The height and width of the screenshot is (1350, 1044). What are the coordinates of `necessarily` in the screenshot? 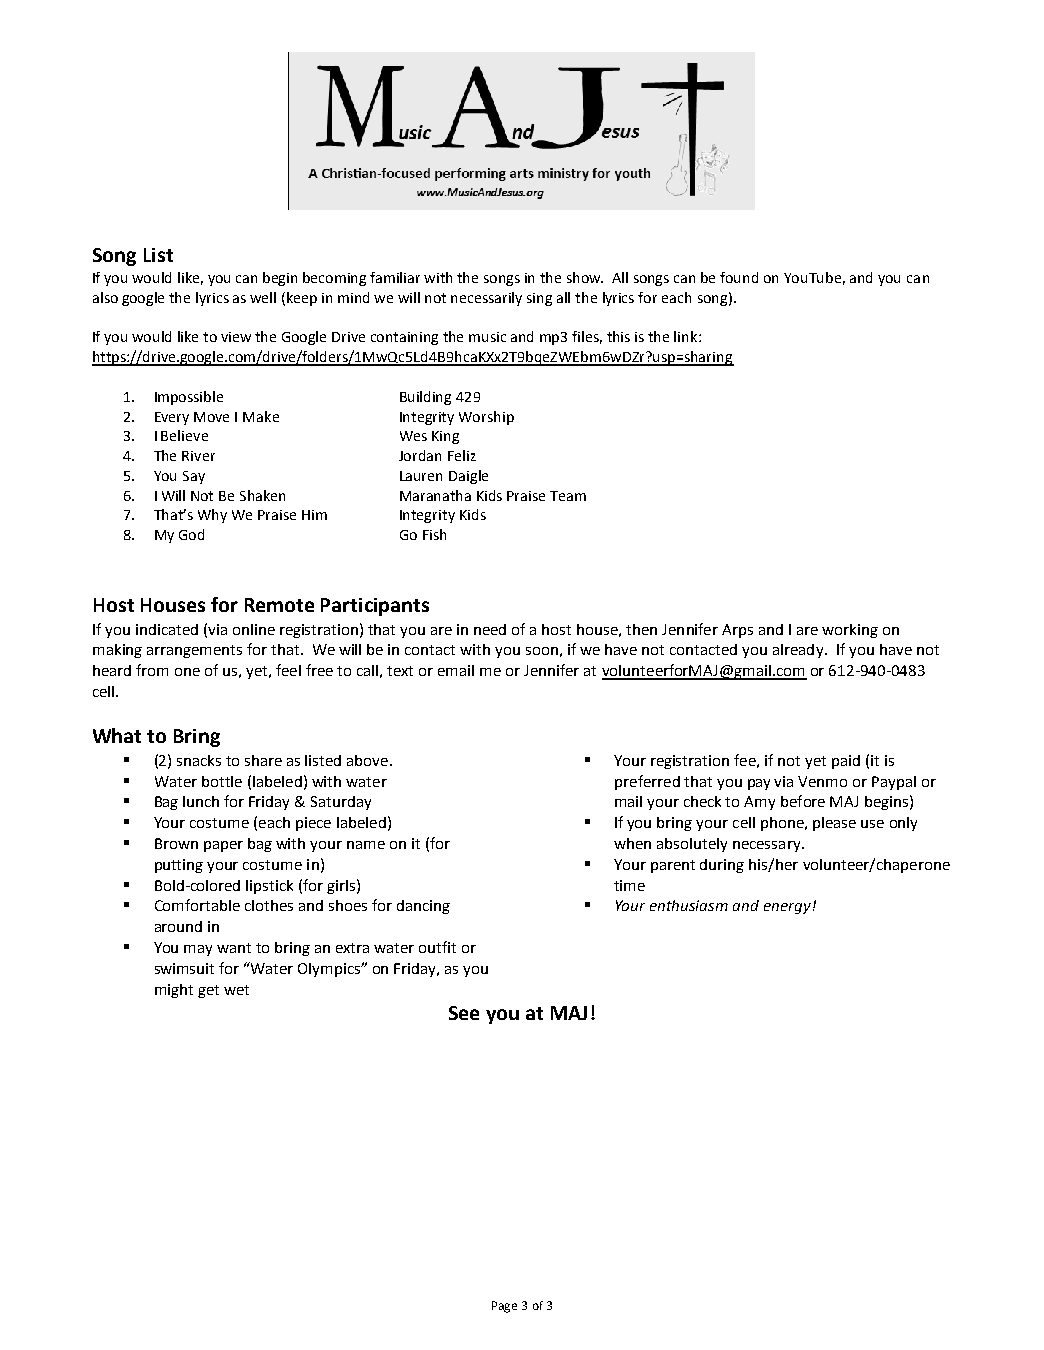 It's located at (486, 299).
